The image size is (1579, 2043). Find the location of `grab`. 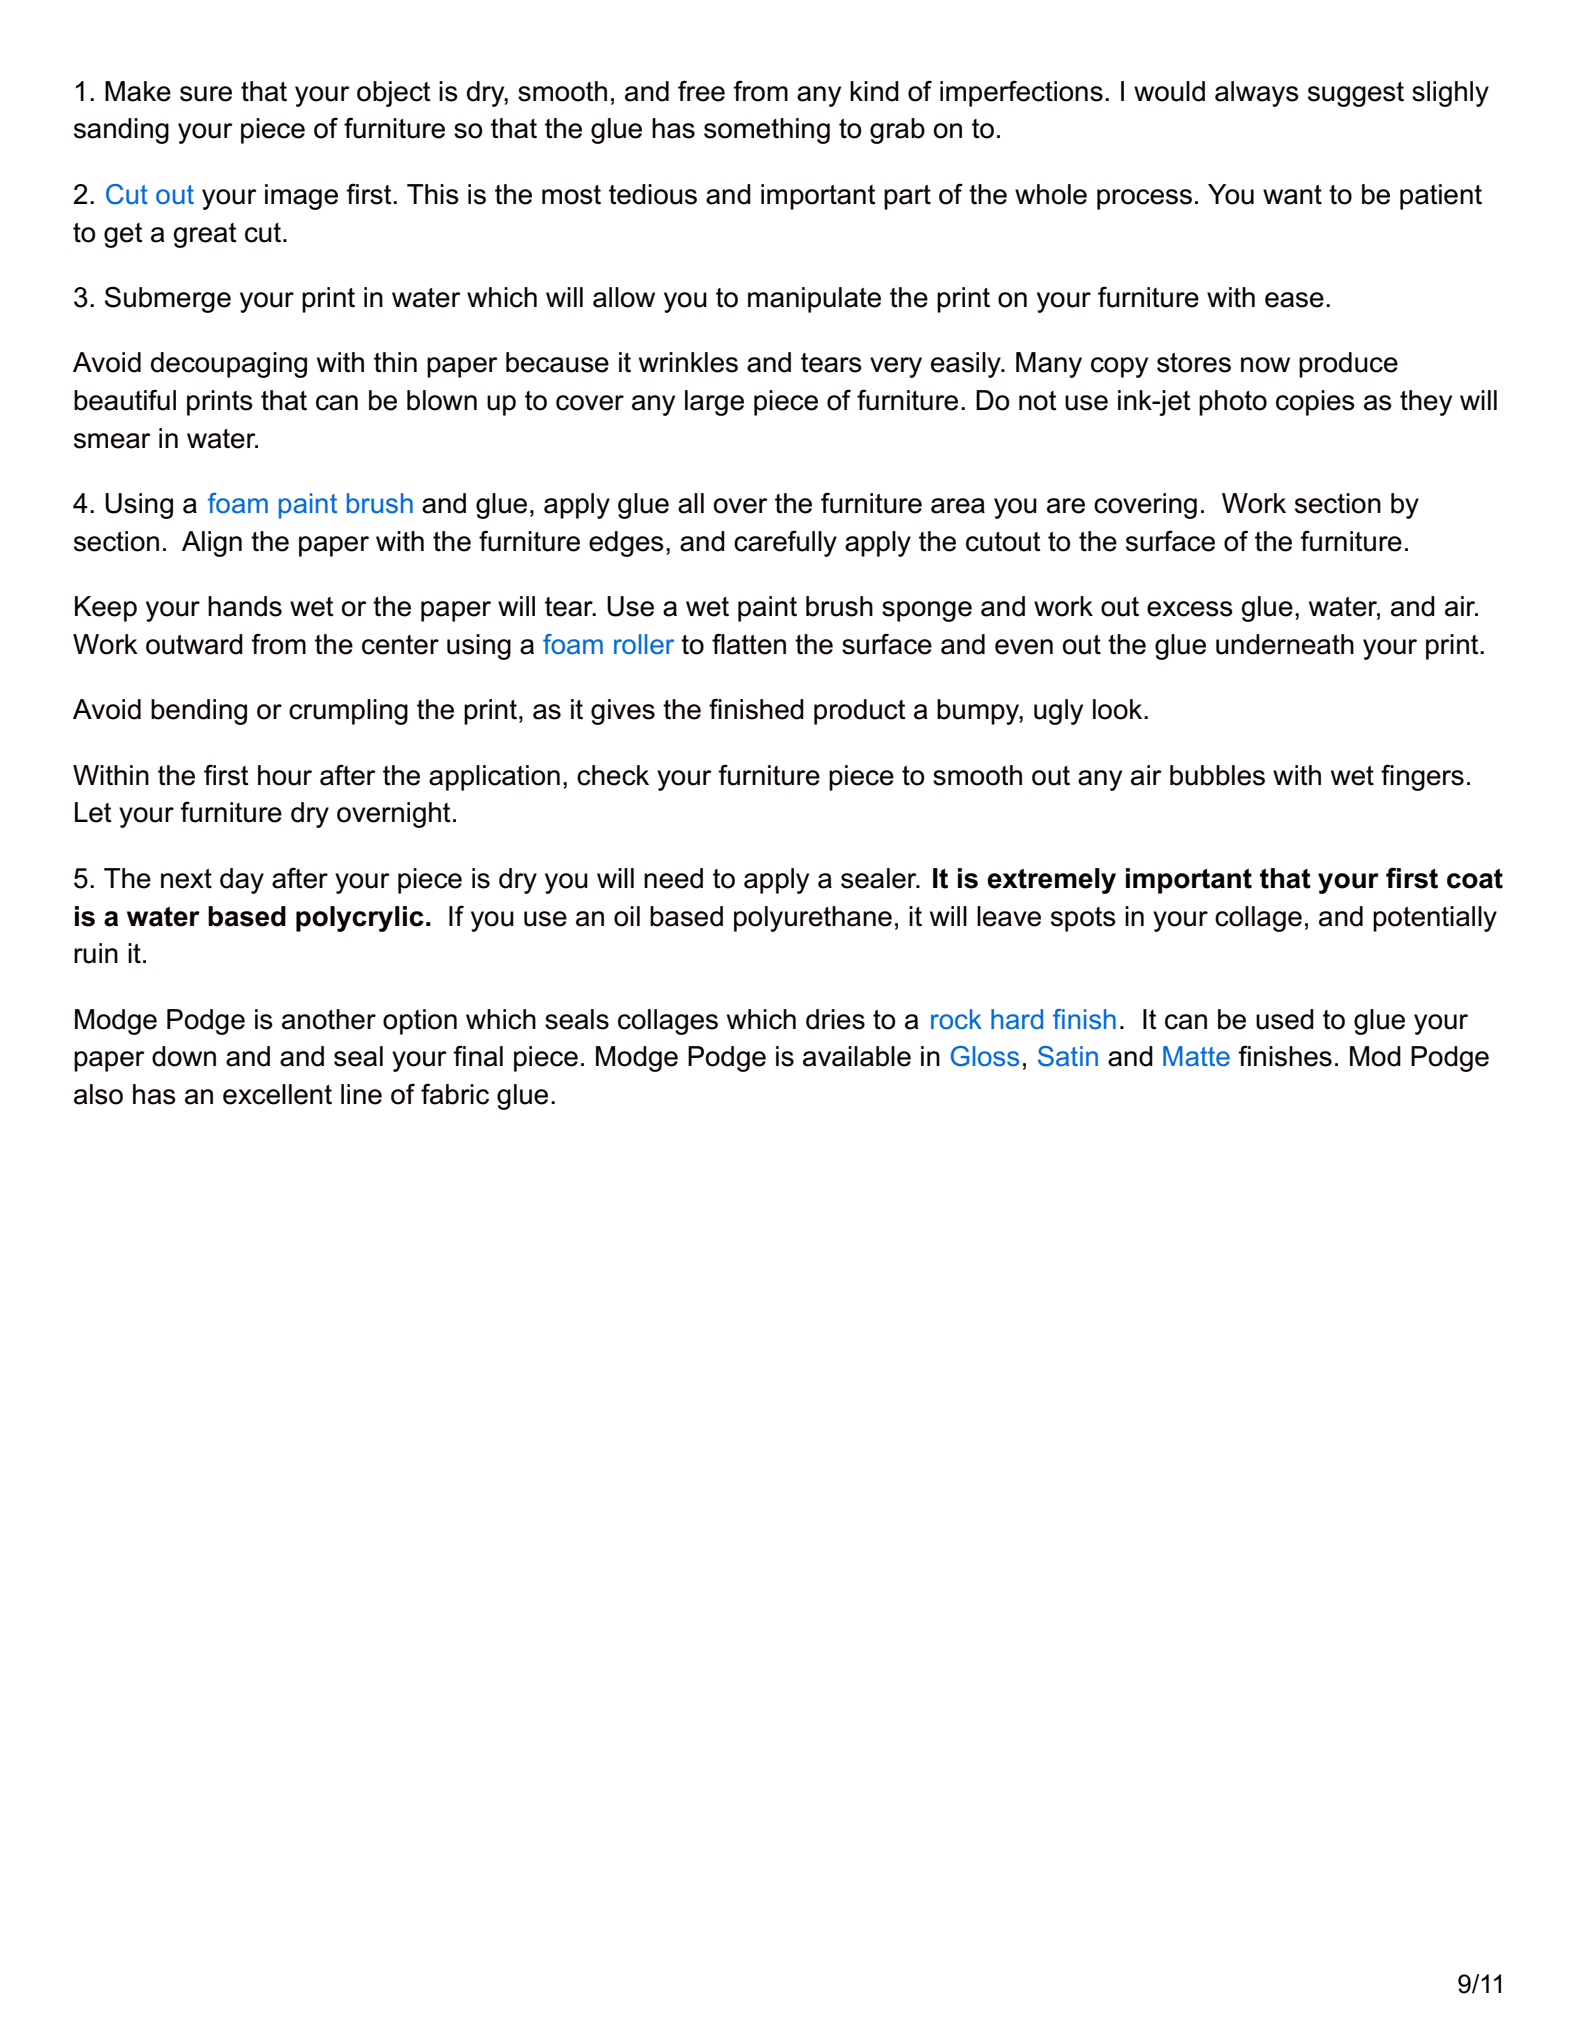

grab is located at coordinates (897, 131).
